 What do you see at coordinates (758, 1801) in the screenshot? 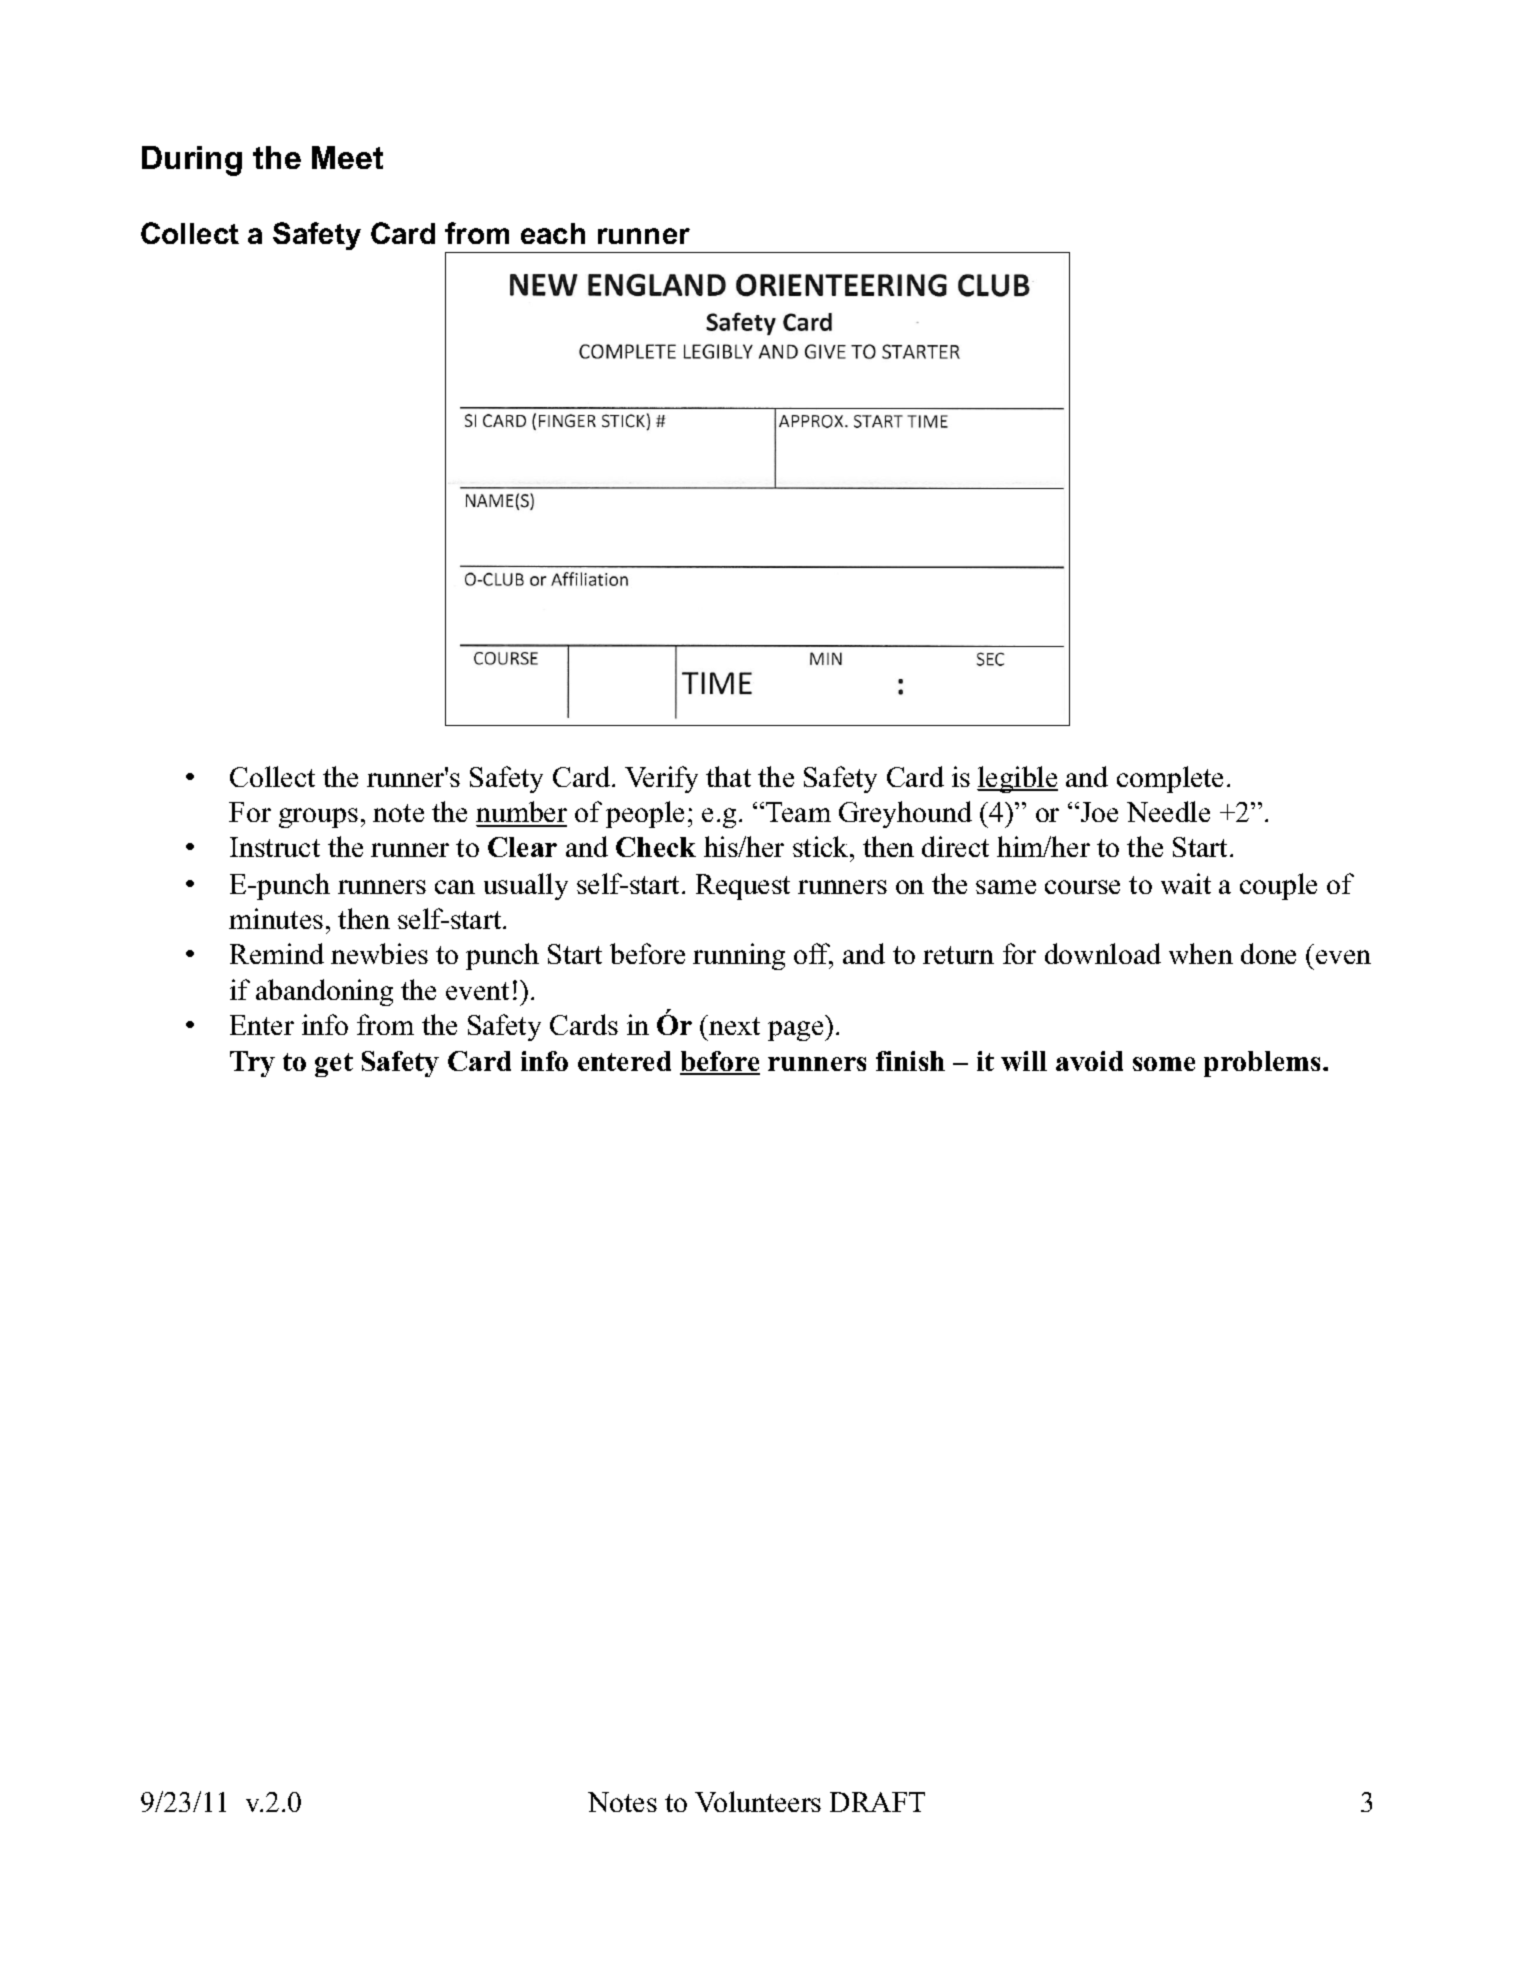
I see `Volunteers` at bounding box center [758, 1801].
